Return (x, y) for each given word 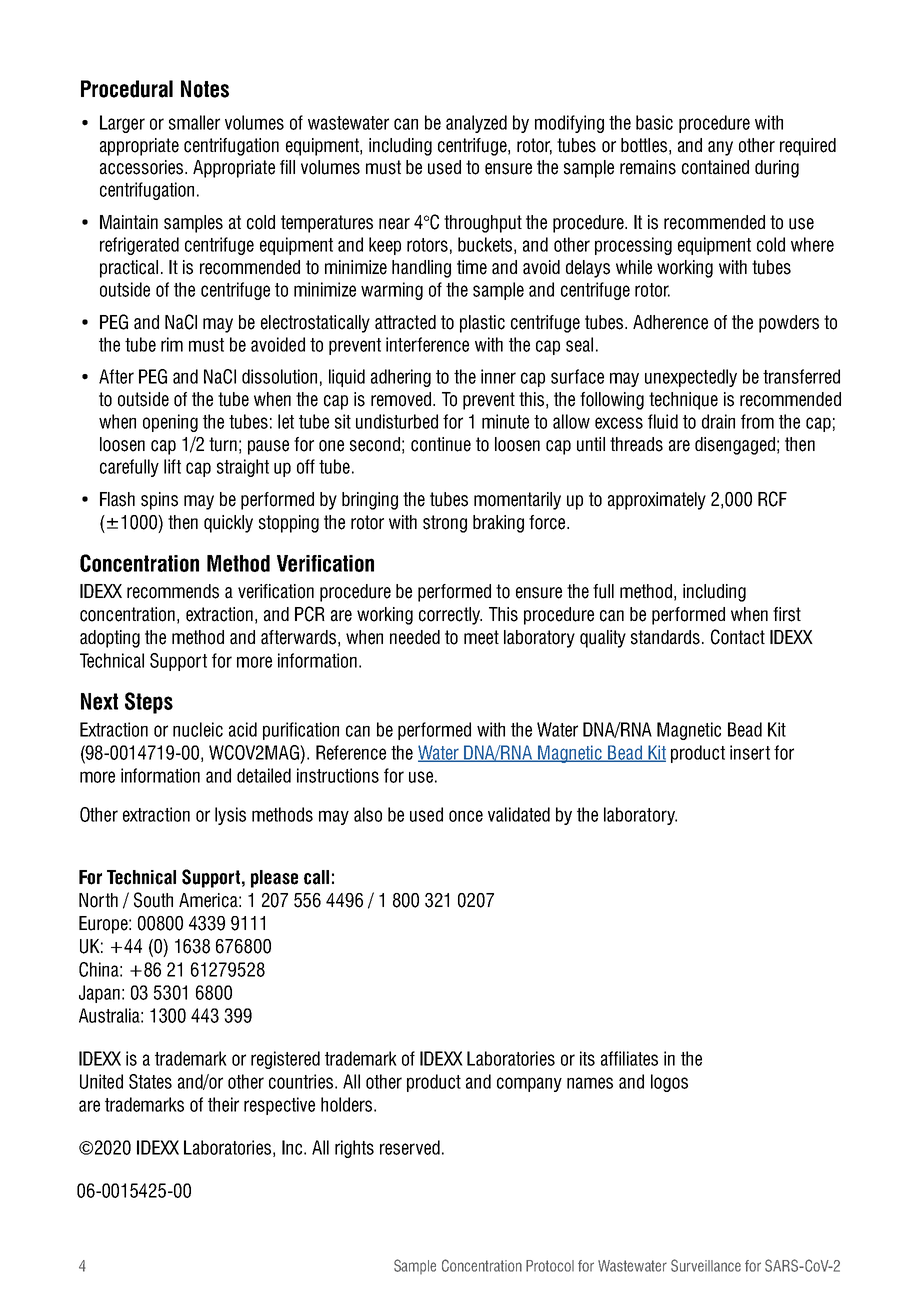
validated (519, 814)
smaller (194, 122)
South (153, 900)
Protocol (550, 1266)
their (223, 1104)
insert (750, 752)
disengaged (735, 446)
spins (159, 501)
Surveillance (706, 1265)
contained (715, 167)
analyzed (476, 124)
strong (445, 524)
